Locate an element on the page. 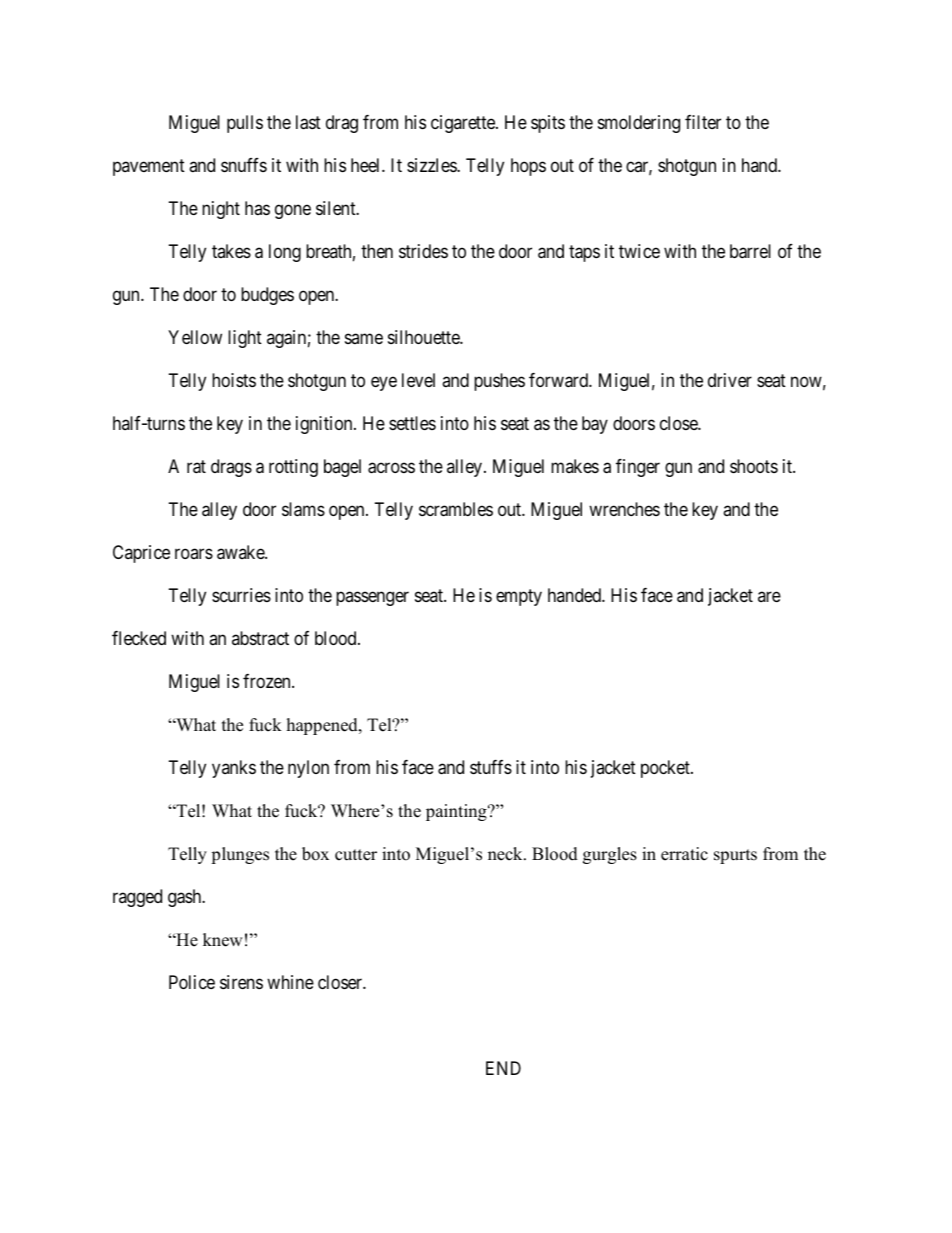  pulls is located at coordinates (245, 124).
